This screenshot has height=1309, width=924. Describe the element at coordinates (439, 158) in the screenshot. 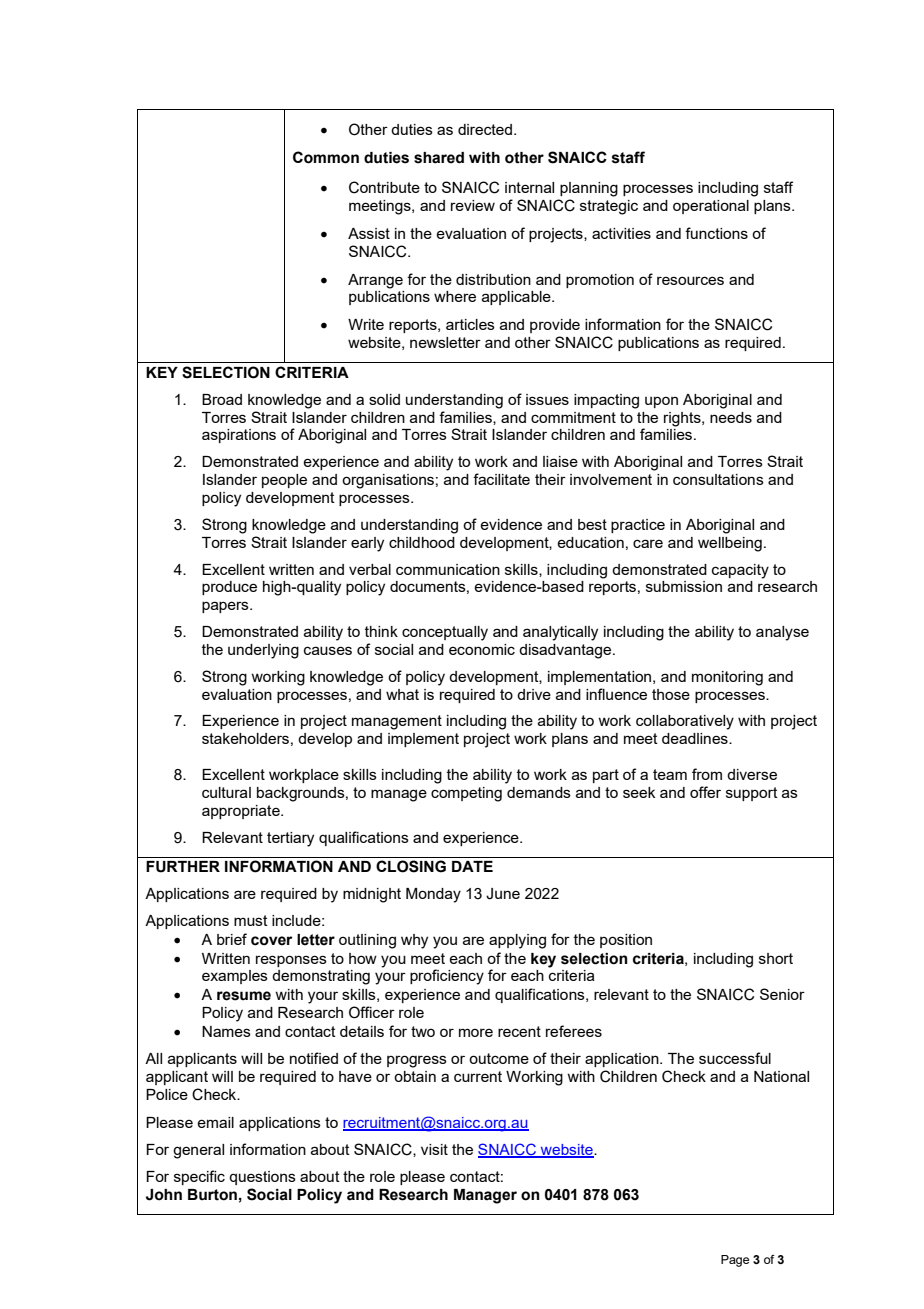

I see `shared` at that location.
